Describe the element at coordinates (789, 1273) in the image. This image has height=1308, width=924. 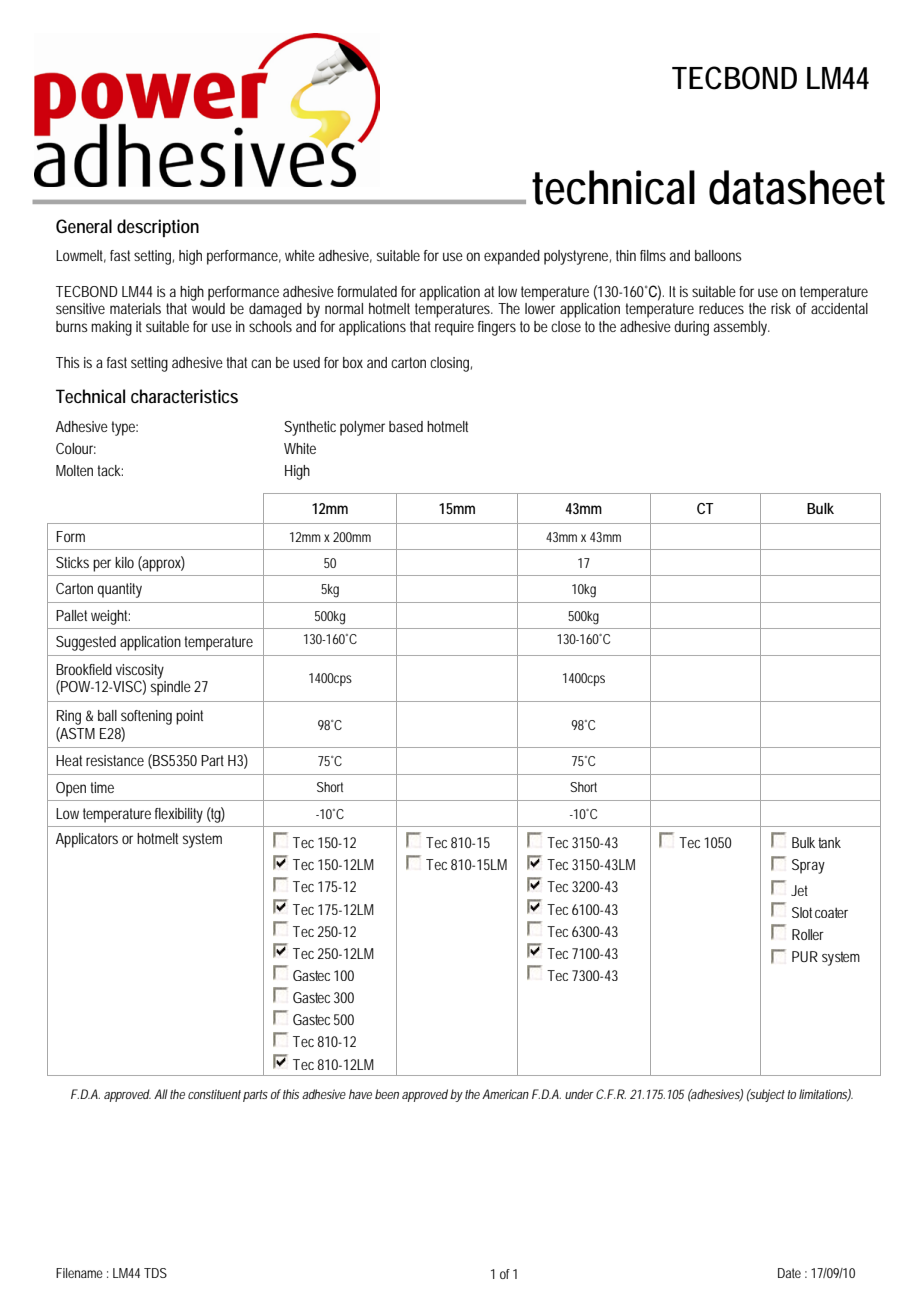
I see `Date` at that location.
